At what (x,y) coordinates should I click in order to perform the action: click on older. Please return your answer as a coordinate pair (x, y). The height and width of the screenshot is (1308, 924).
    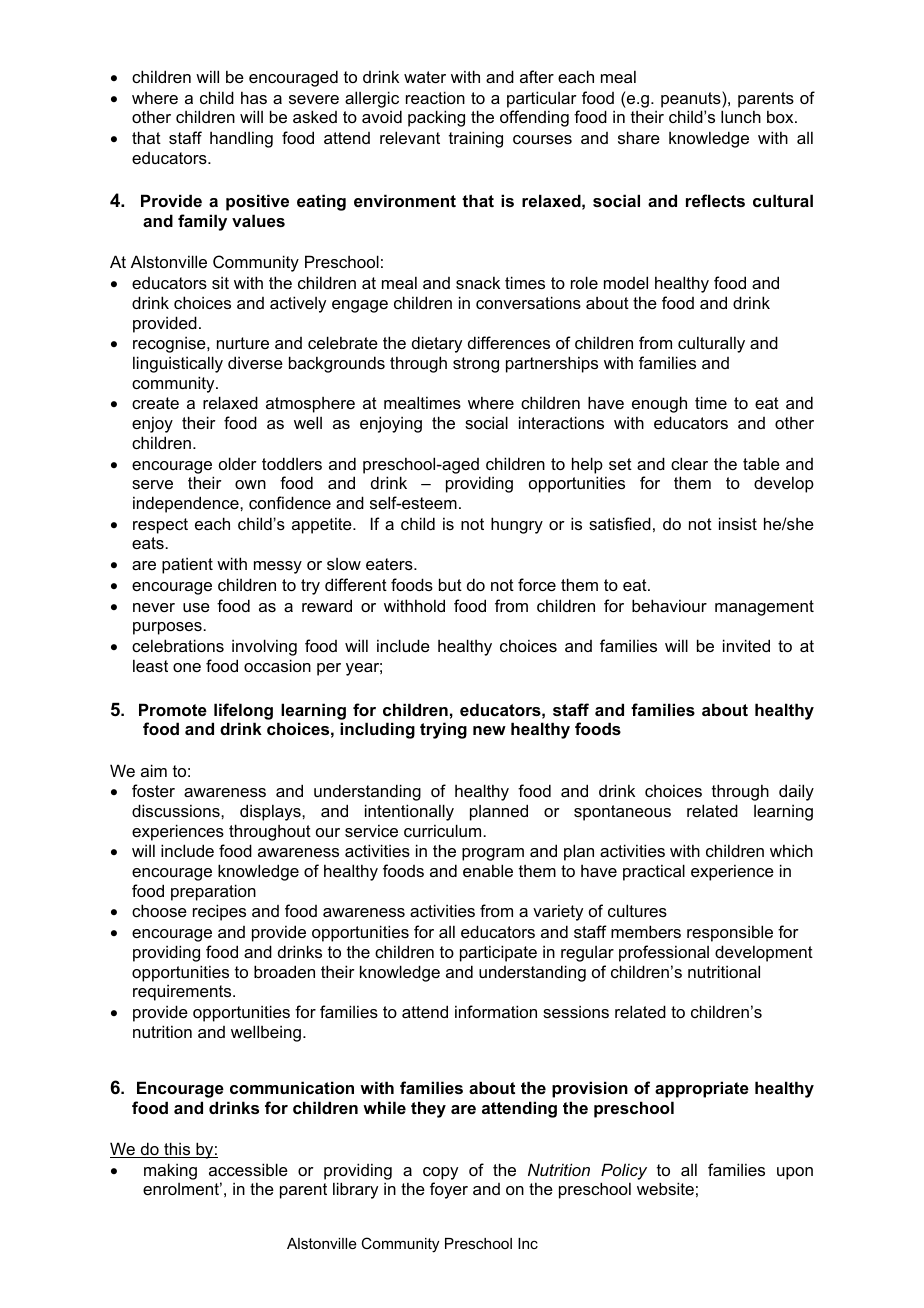
    Looking at the image, I should click on (238, 463).
